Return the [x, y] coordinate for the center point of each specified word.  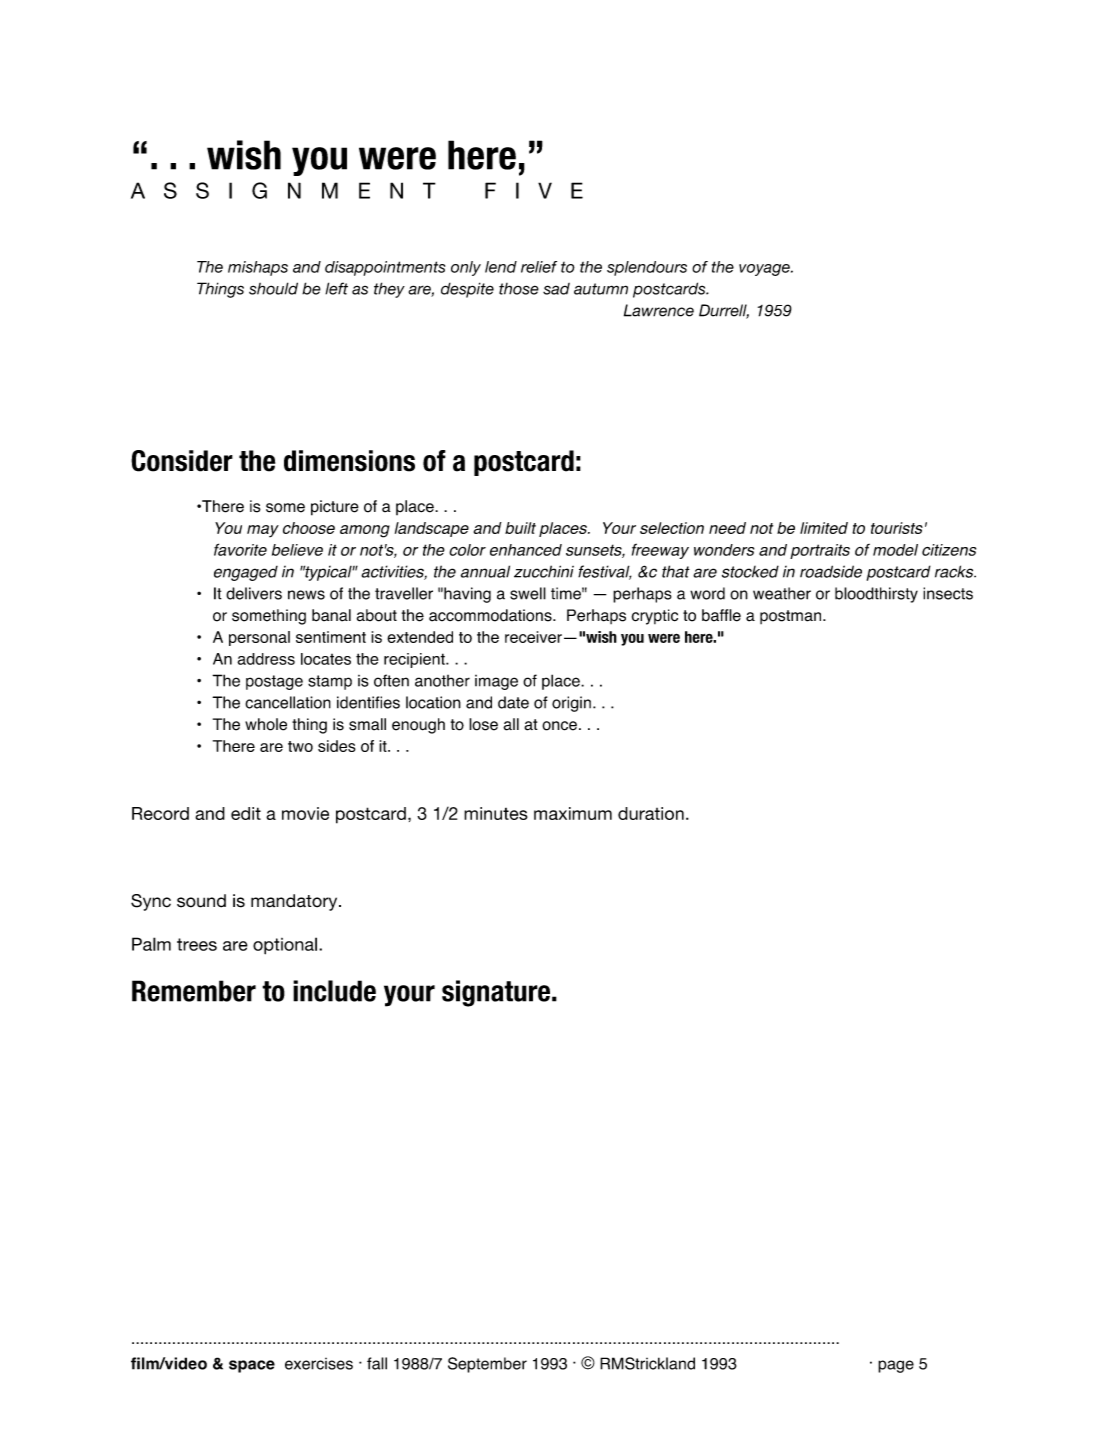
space [252, 1366]
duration [651, 813]
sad [556, 289]
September [487, 1365]
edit [246, 813]
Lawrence [659, 310]
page [896, 1366]
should [273, 288]
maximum [573, 813]
